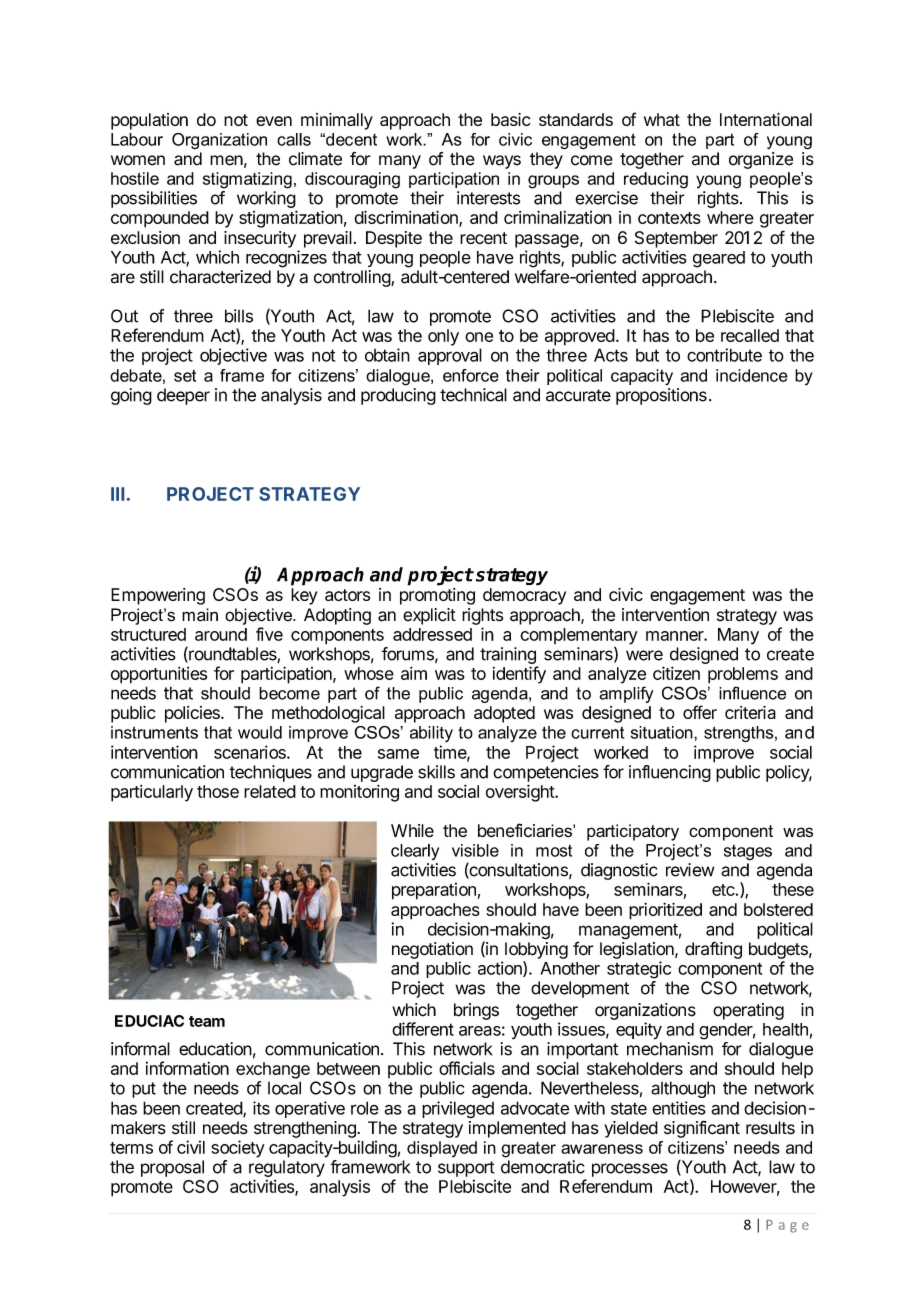 This image has width=924, height=1308. What do you see at coordinates (247, 180) in the image?
I see `stigmatizing` at bounding box center [247, 180].
